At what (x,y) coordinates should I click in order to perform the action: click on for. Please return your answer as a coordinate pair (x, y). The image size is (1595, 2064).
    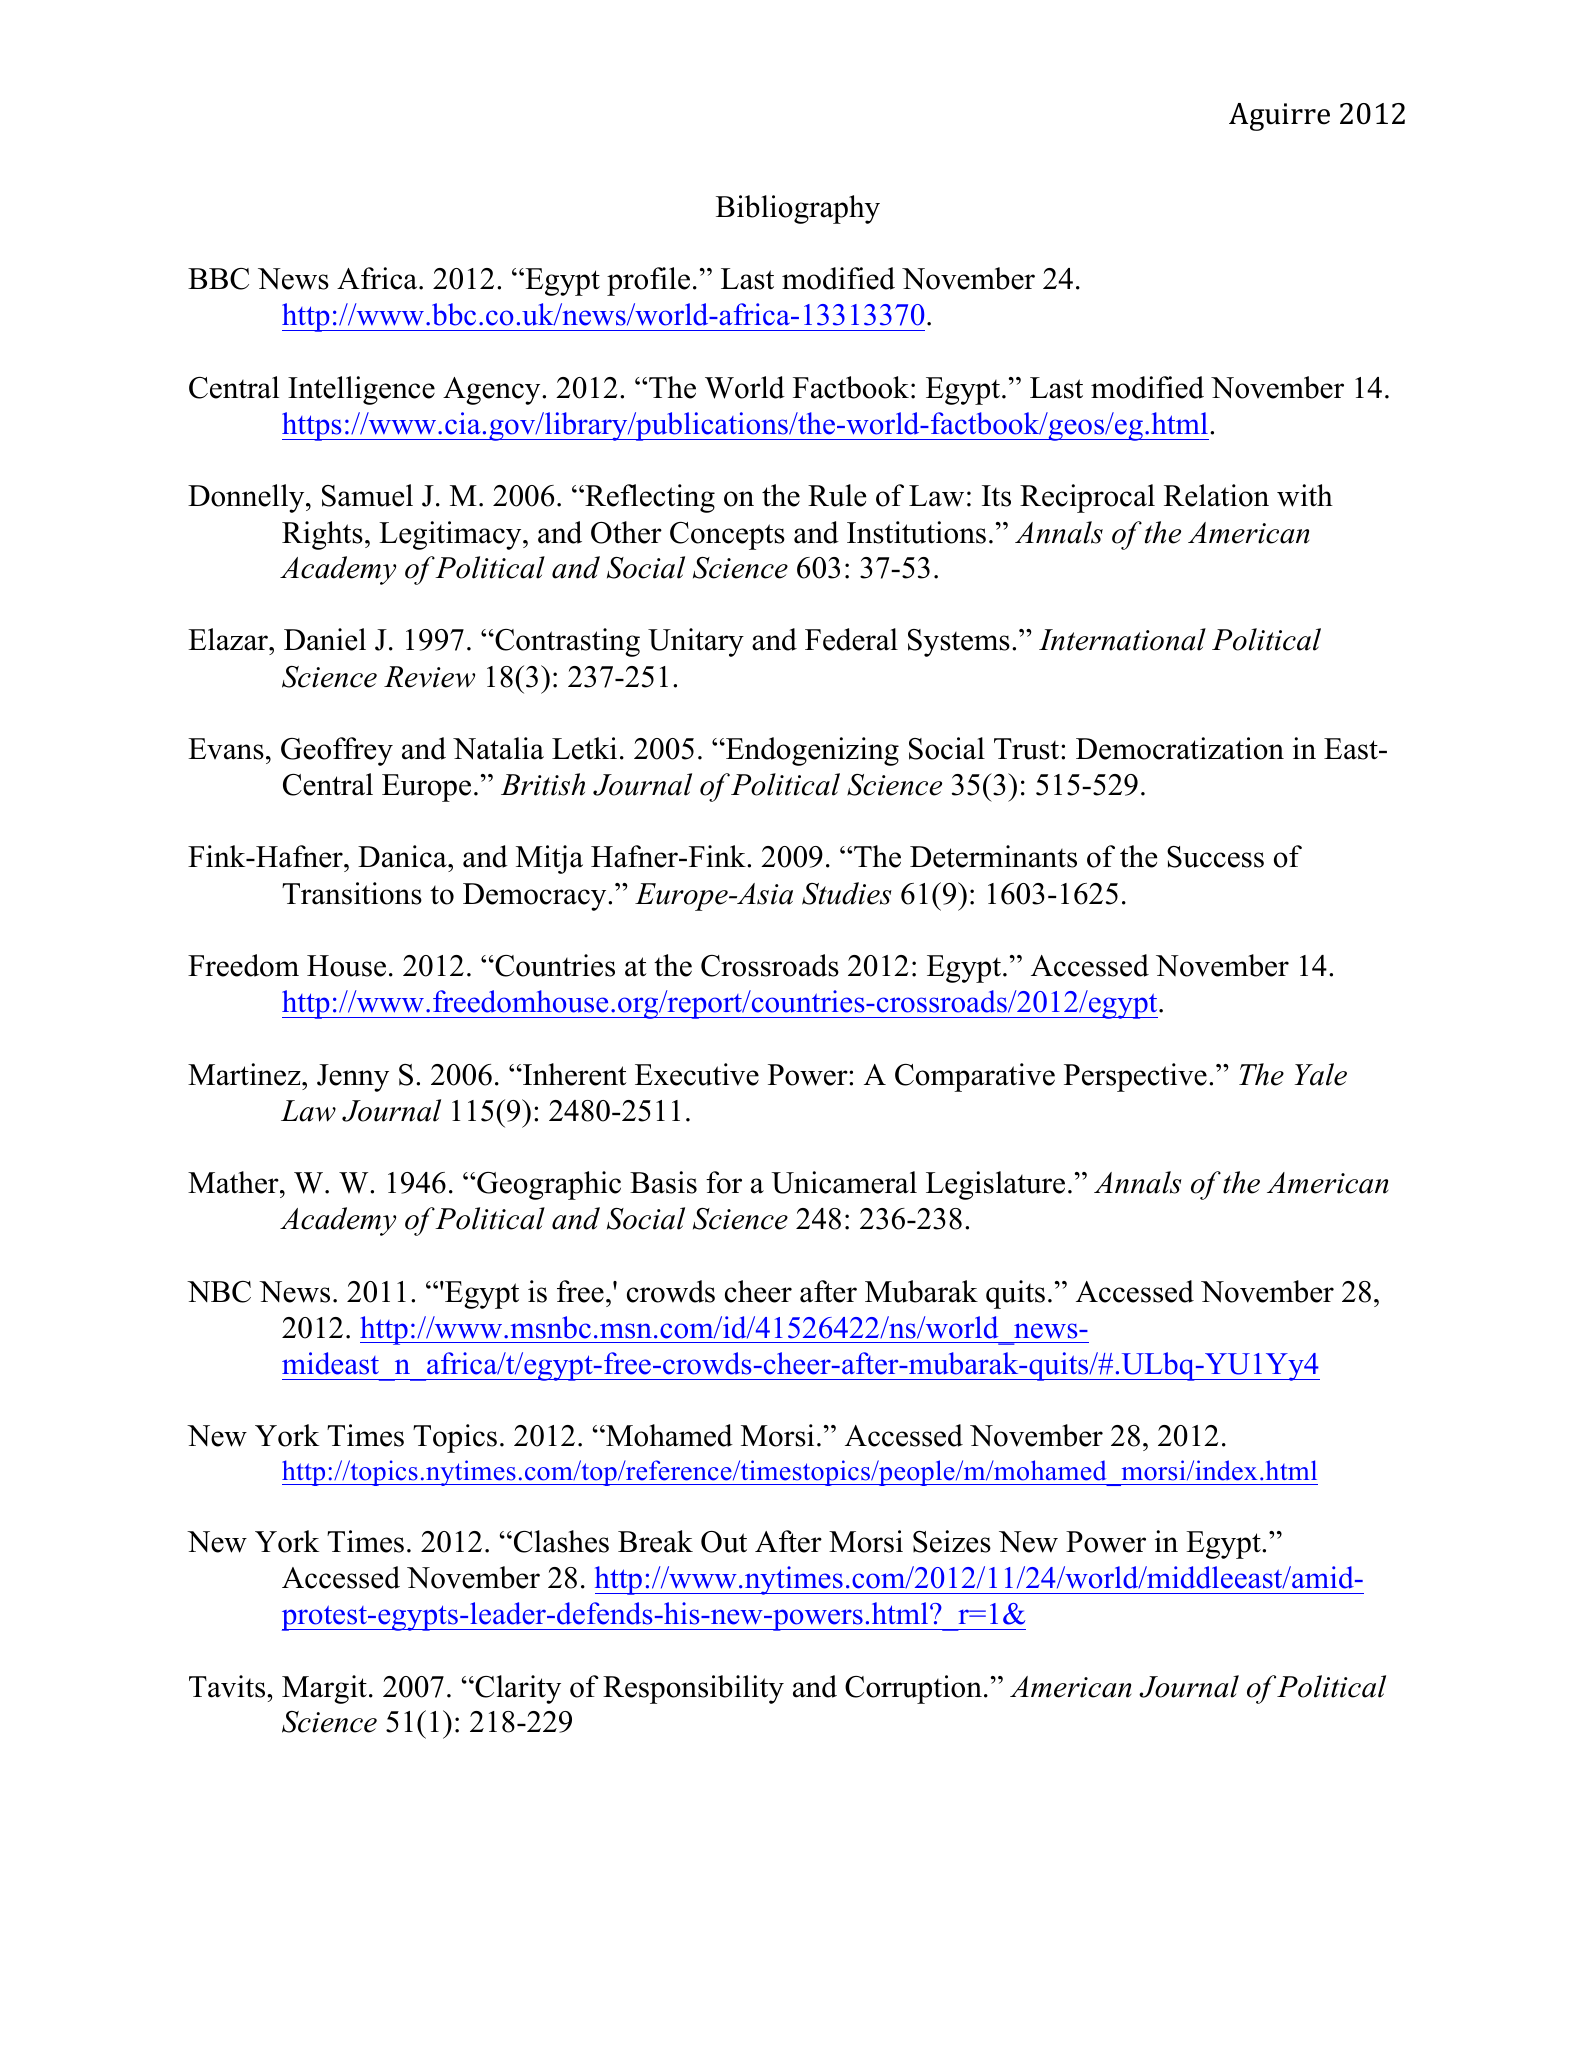
    Looking at the image, I should click on (724, 1182).
